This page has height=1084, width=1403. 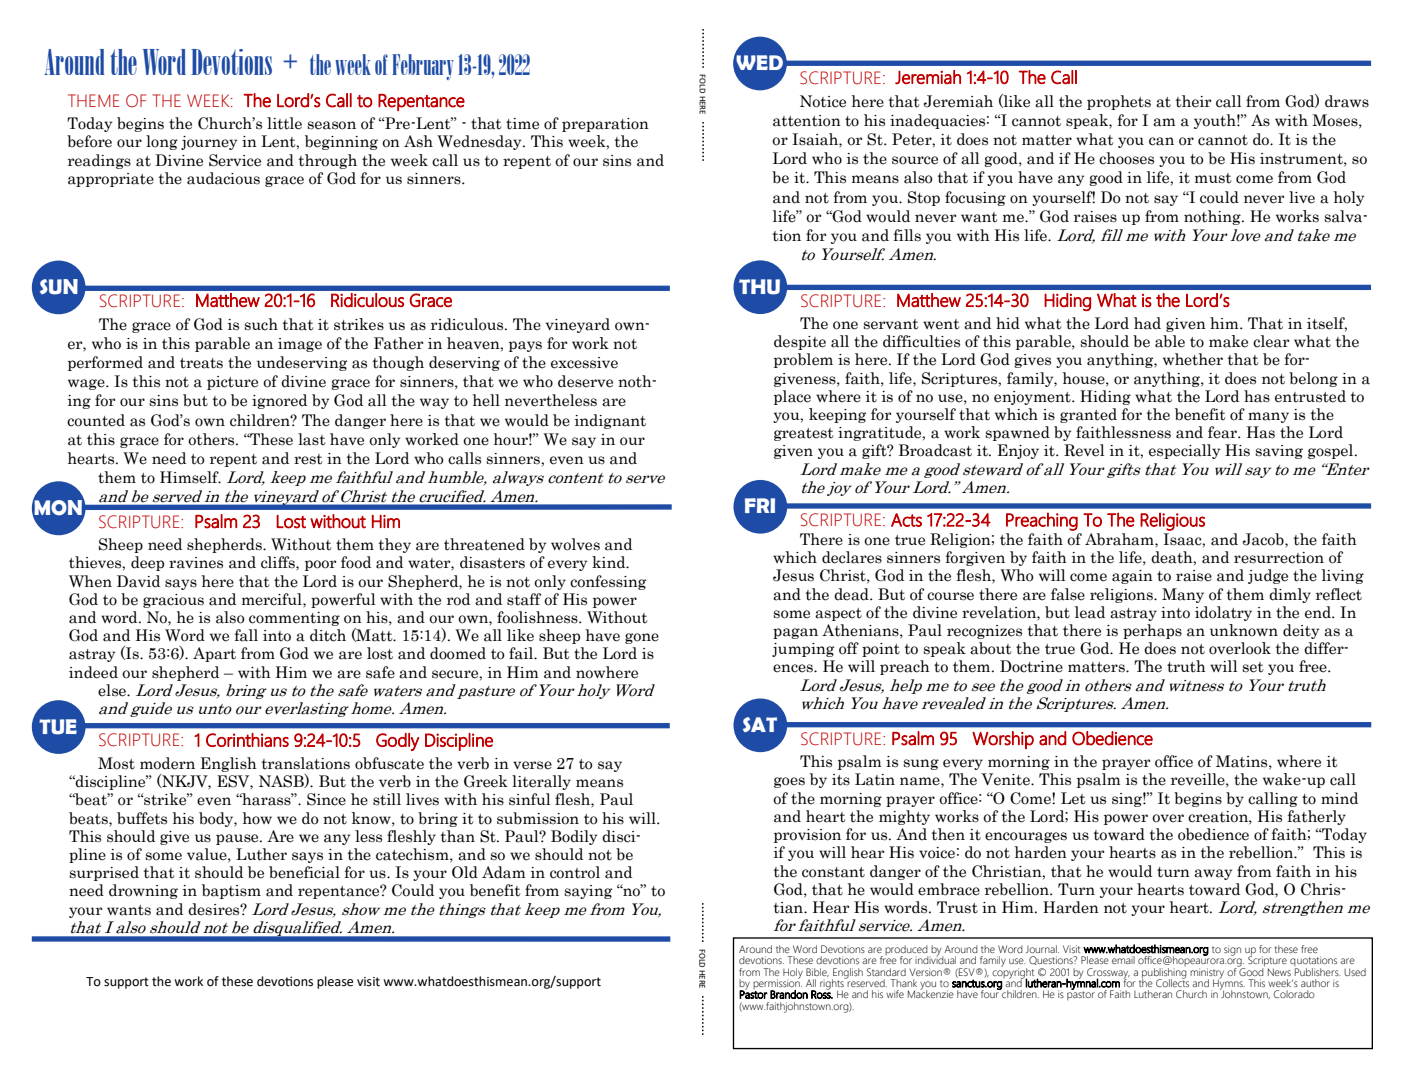 I want to click on baptism, so click(x=231, y=891).
